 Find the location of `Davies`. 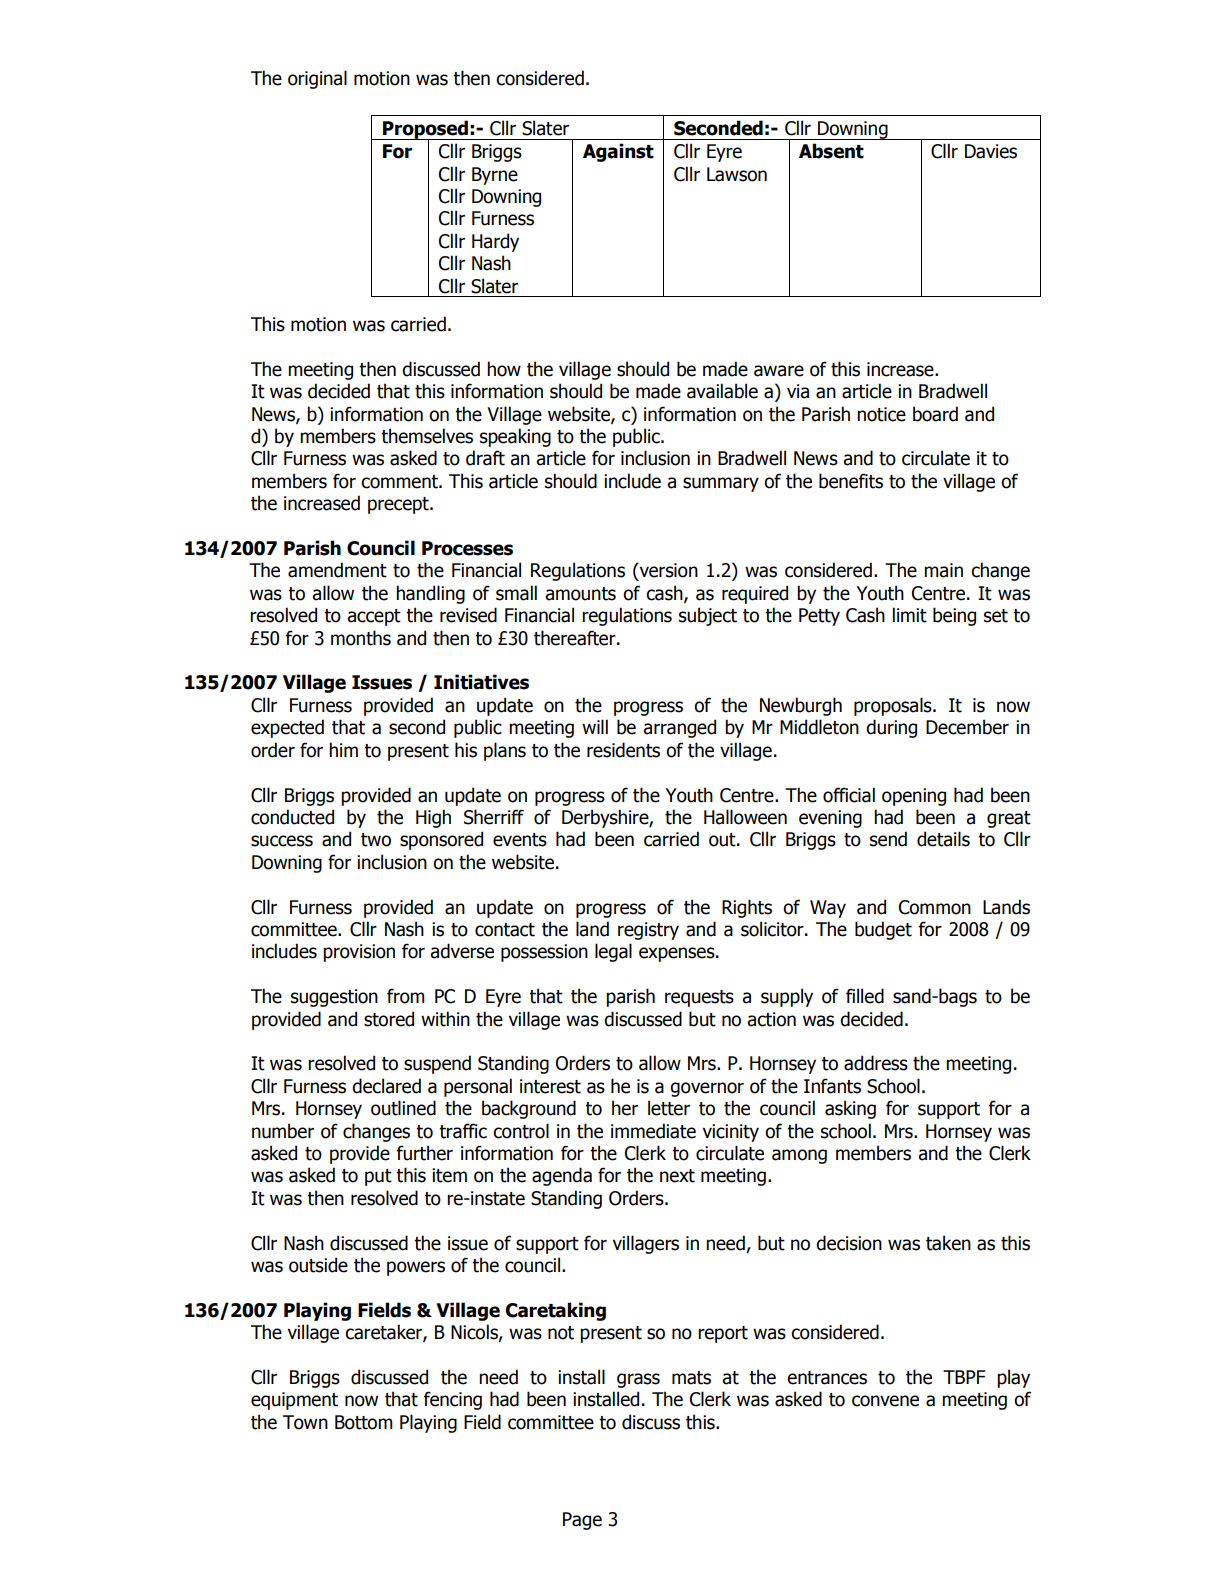

Davies is located at coordinates (991, 151).
